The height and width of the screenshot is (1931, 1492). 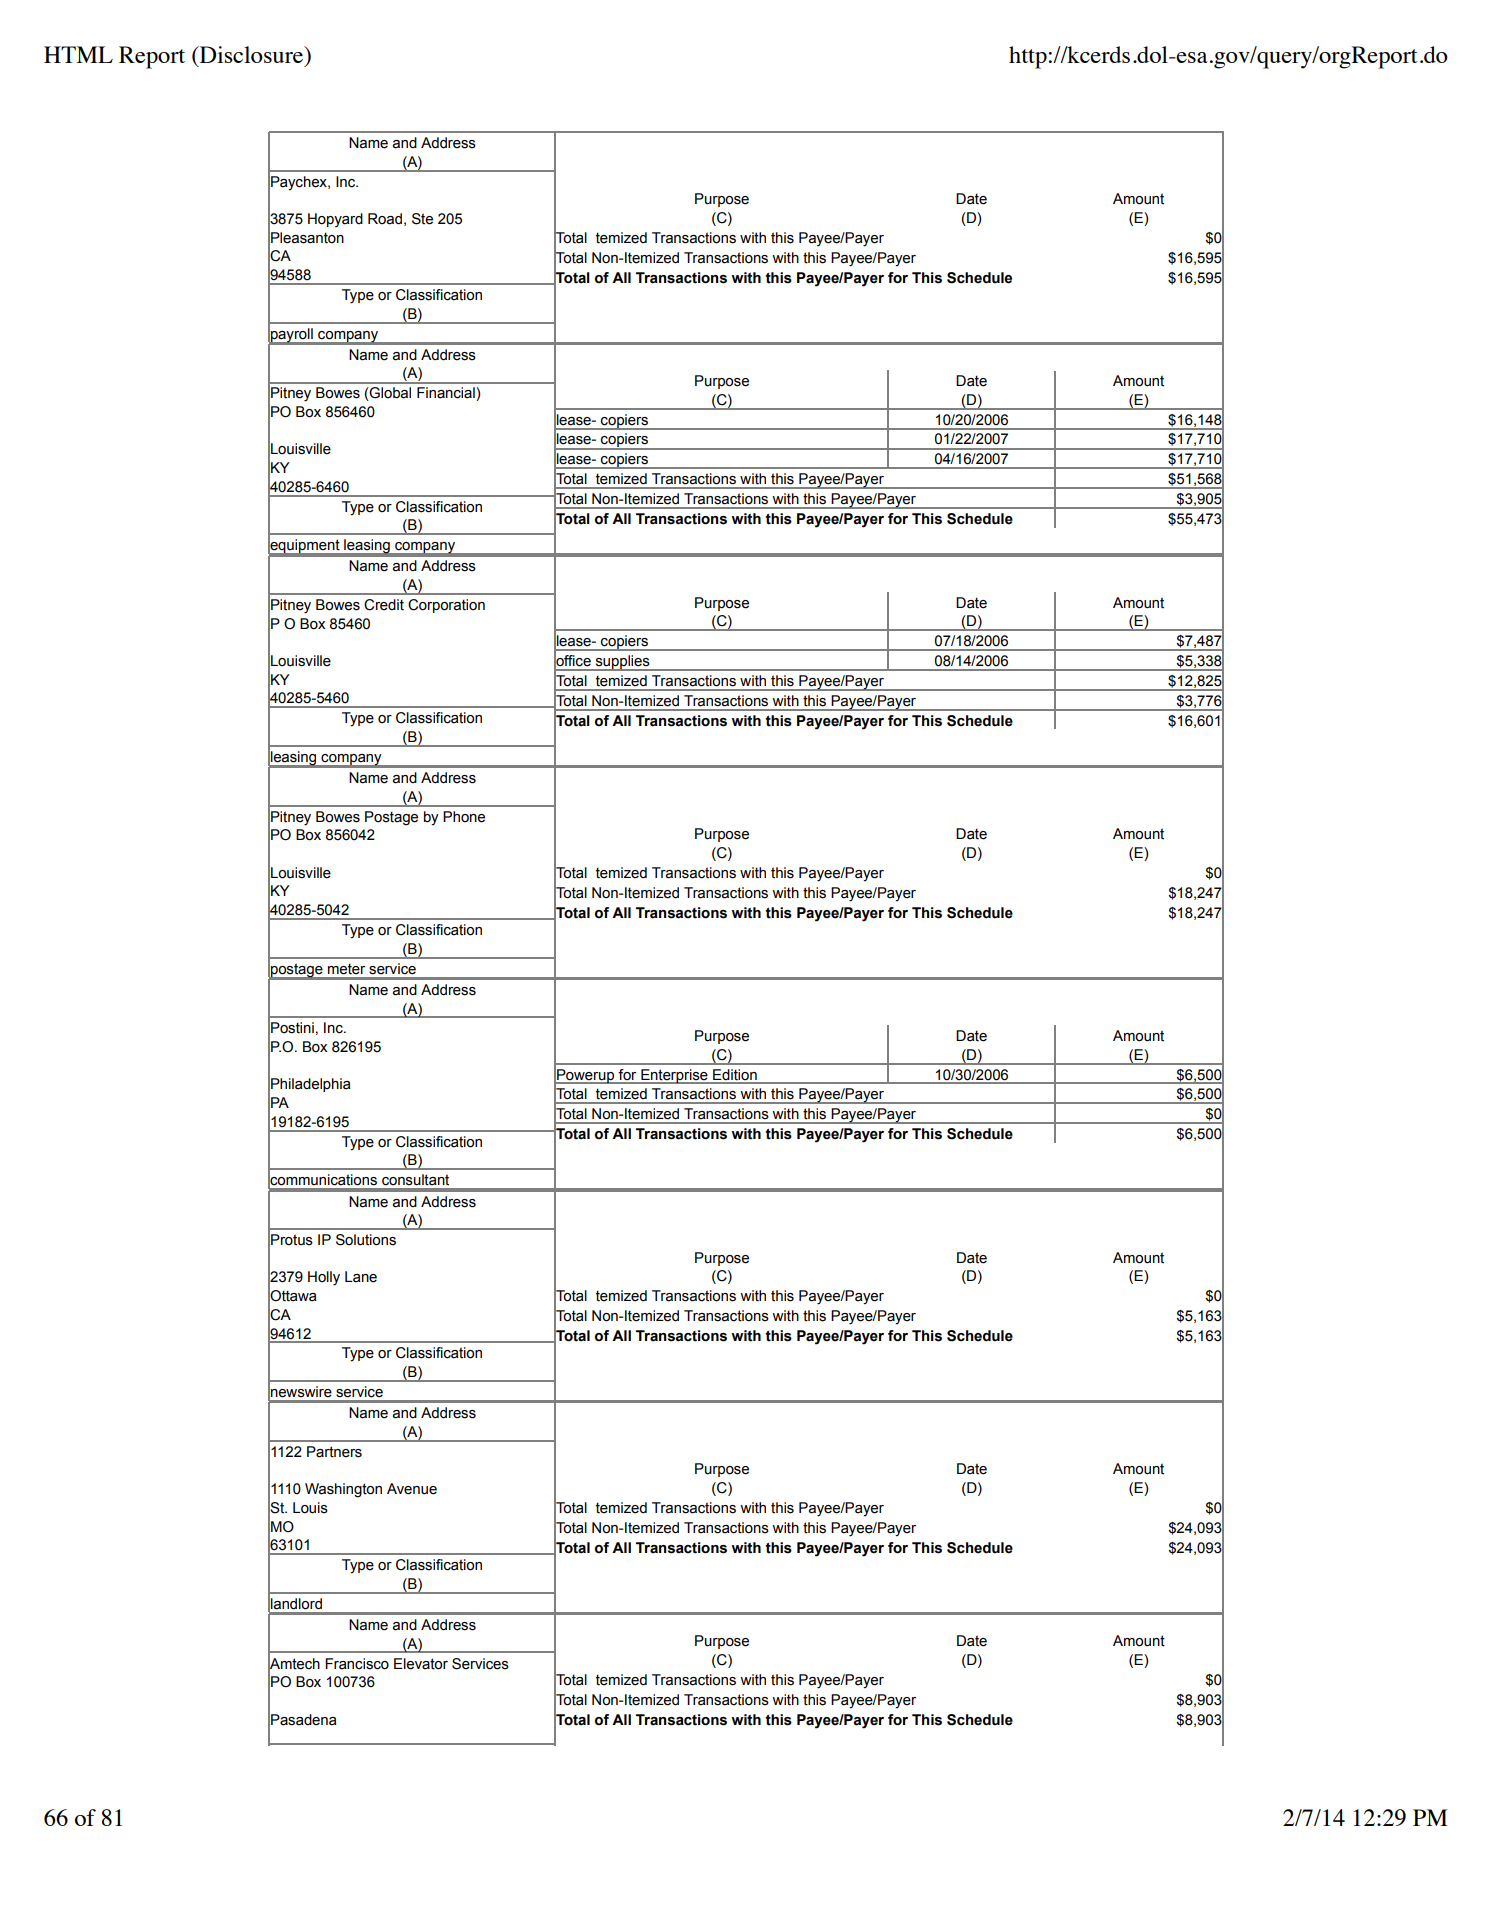 I want to click on Credit, so click(x=384, y=605).
